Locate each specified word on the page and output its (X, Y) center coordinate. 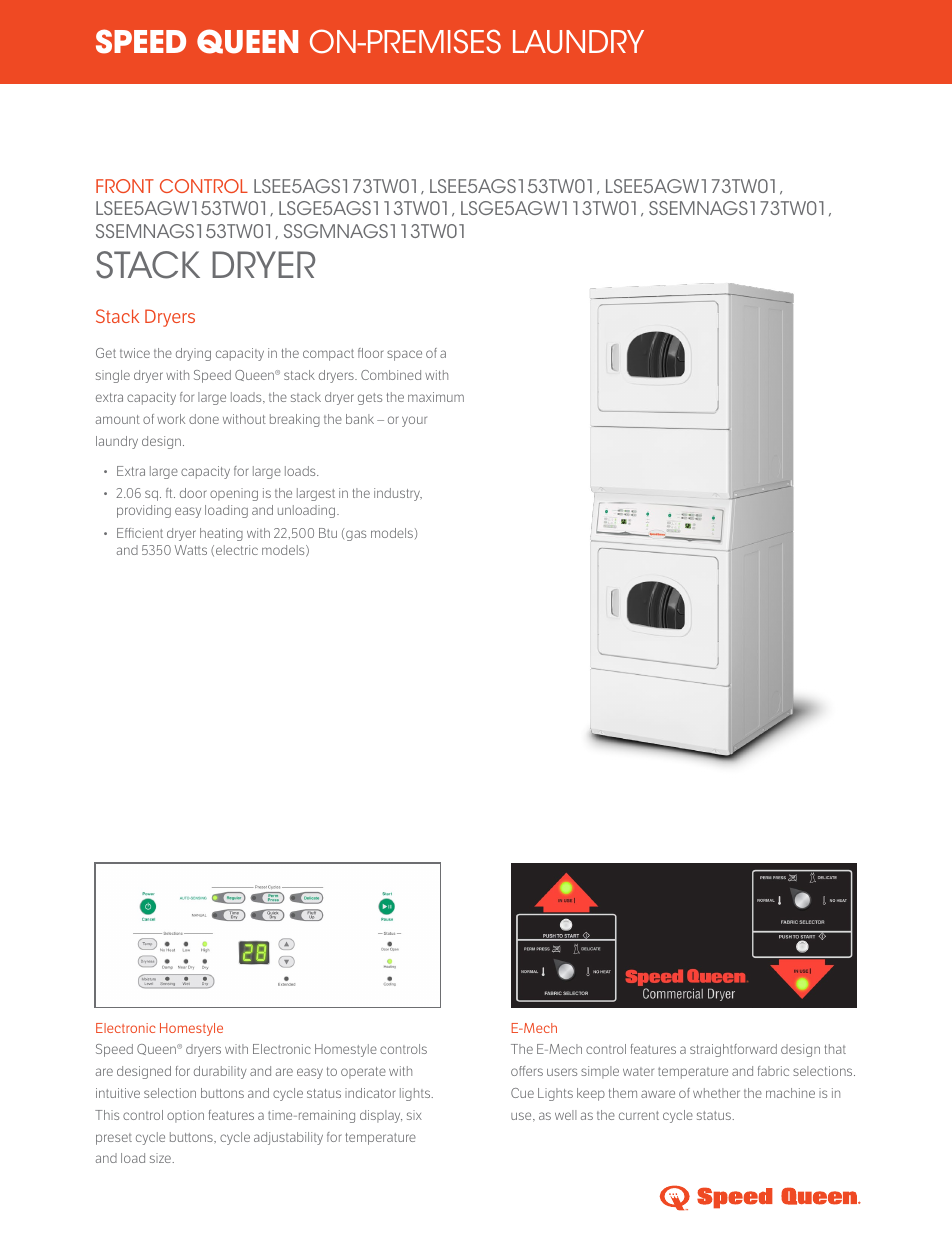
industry (398, 494)
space (404, 355)
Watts (191, 550)
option (185, 1116)
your (414, 421)
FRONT (125, 186)
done (204, 419)
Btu (328, 533)
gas (356, 535)
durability (220, 1072)
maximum (436, 397)
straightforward (733, 1050)
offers (527, 1071)
